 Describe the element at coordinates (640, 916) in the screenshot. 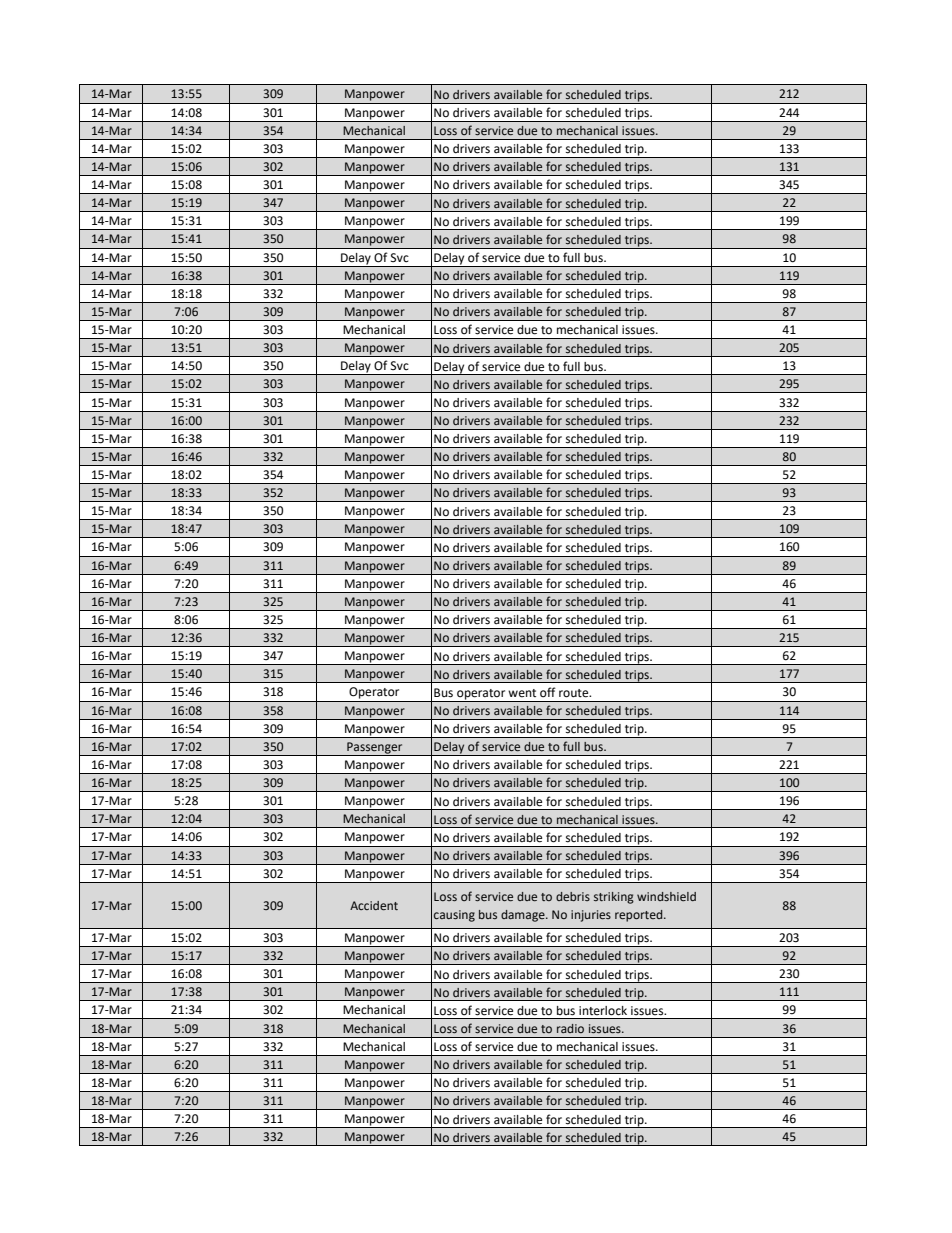

I see `reported` at that location.
